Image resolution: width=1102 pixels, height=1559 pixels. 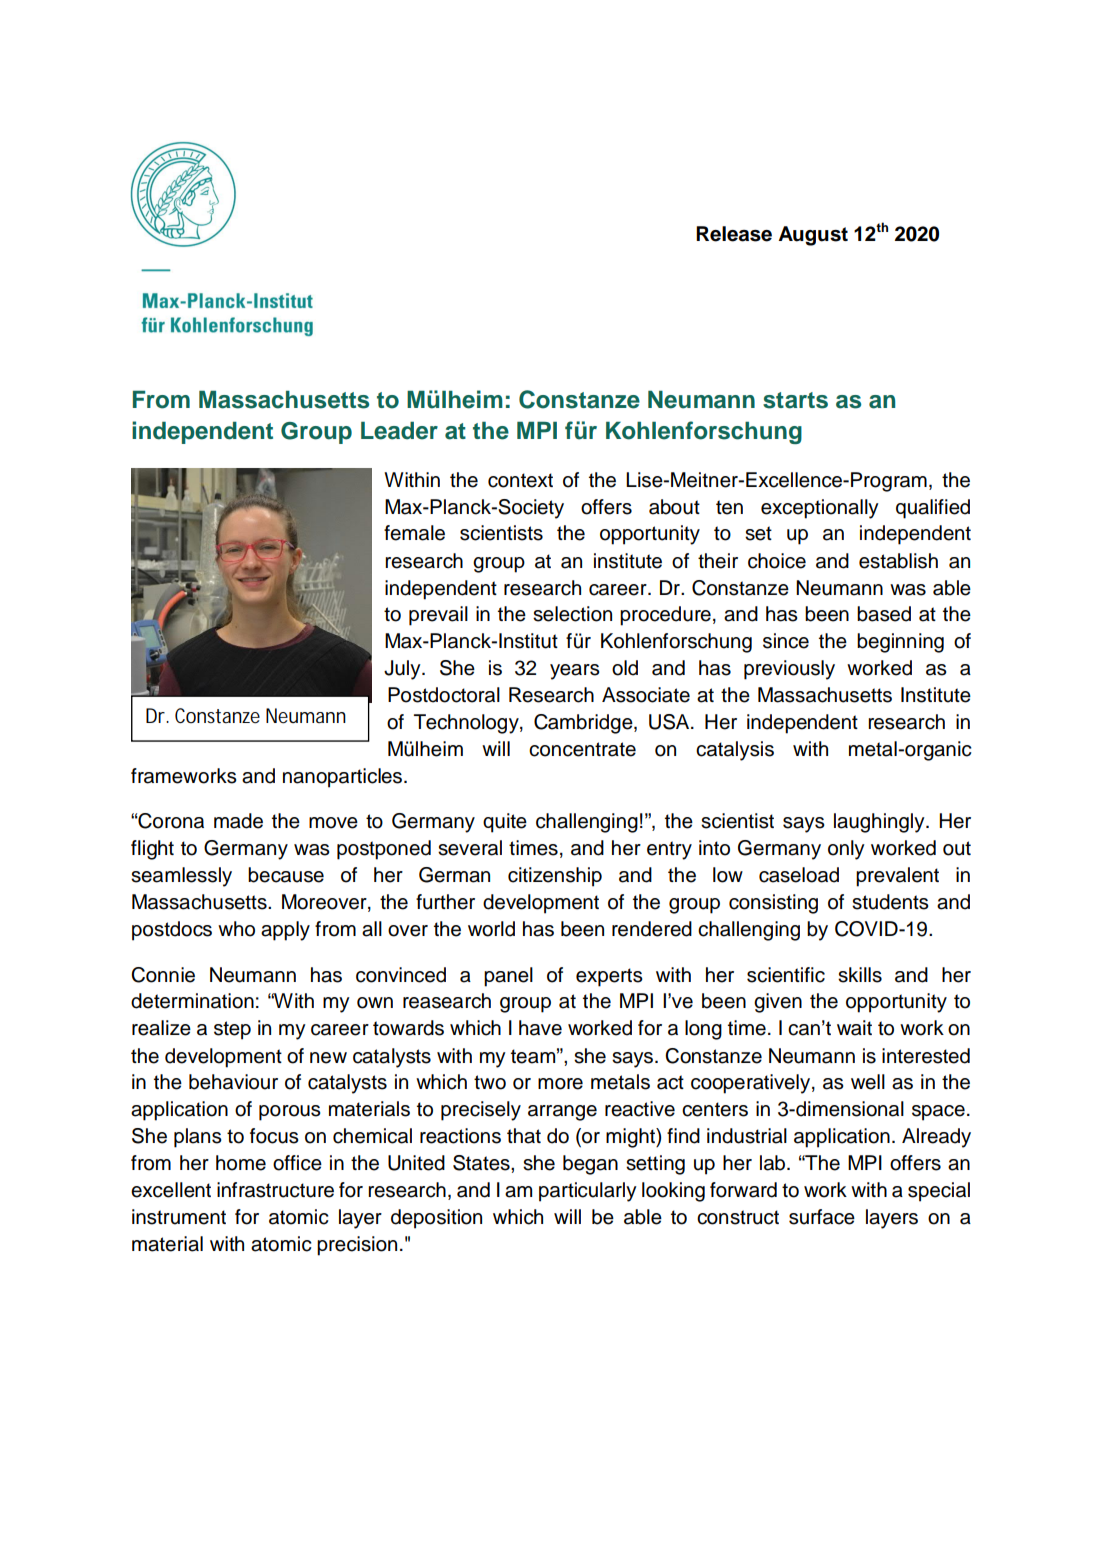 What do you see at coordinates (820, 509) in the page?
I see `exceptionally` at bounding box center [820, 509].
